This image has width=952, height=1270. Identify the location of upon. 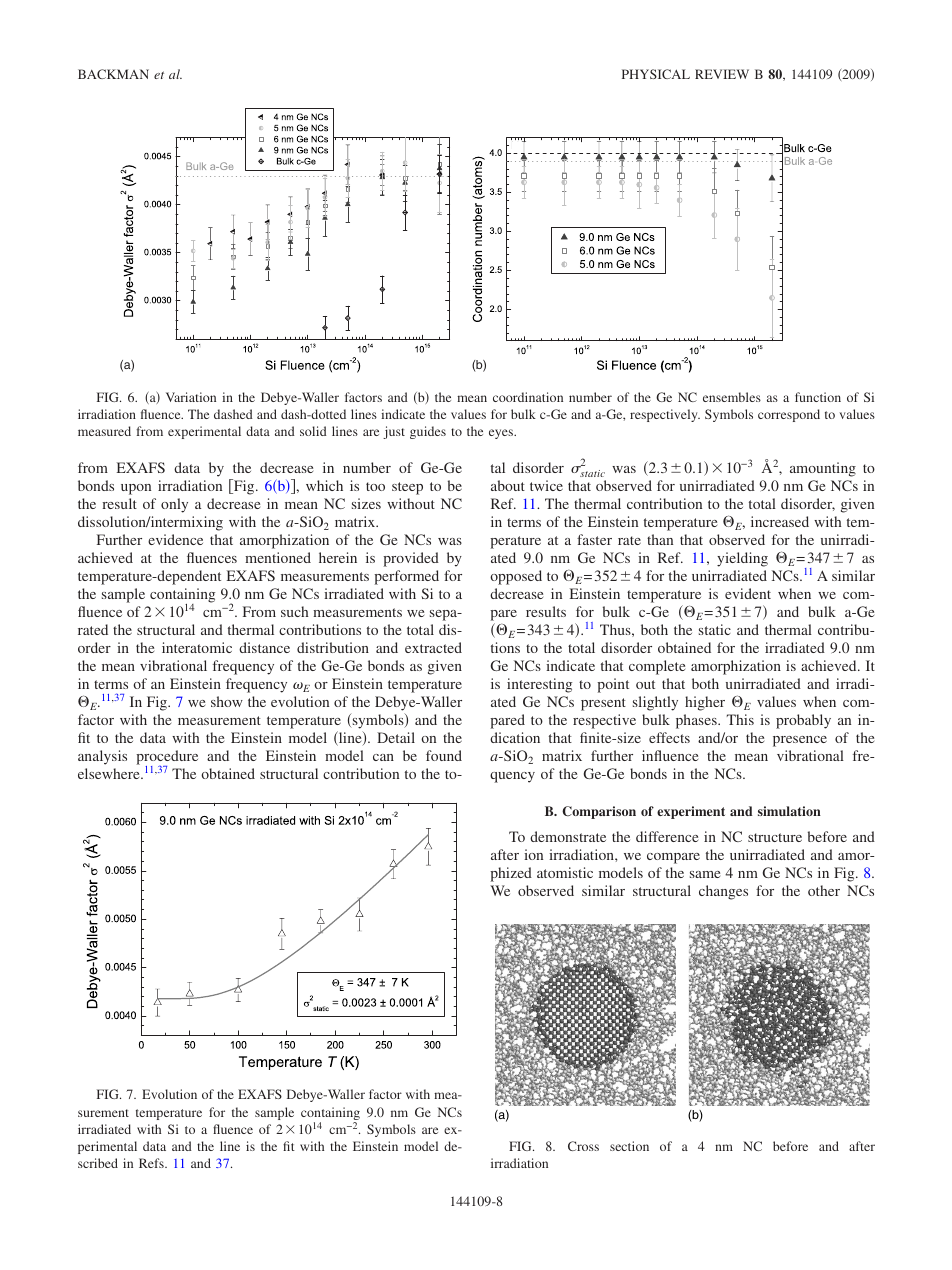
(136, 489).
